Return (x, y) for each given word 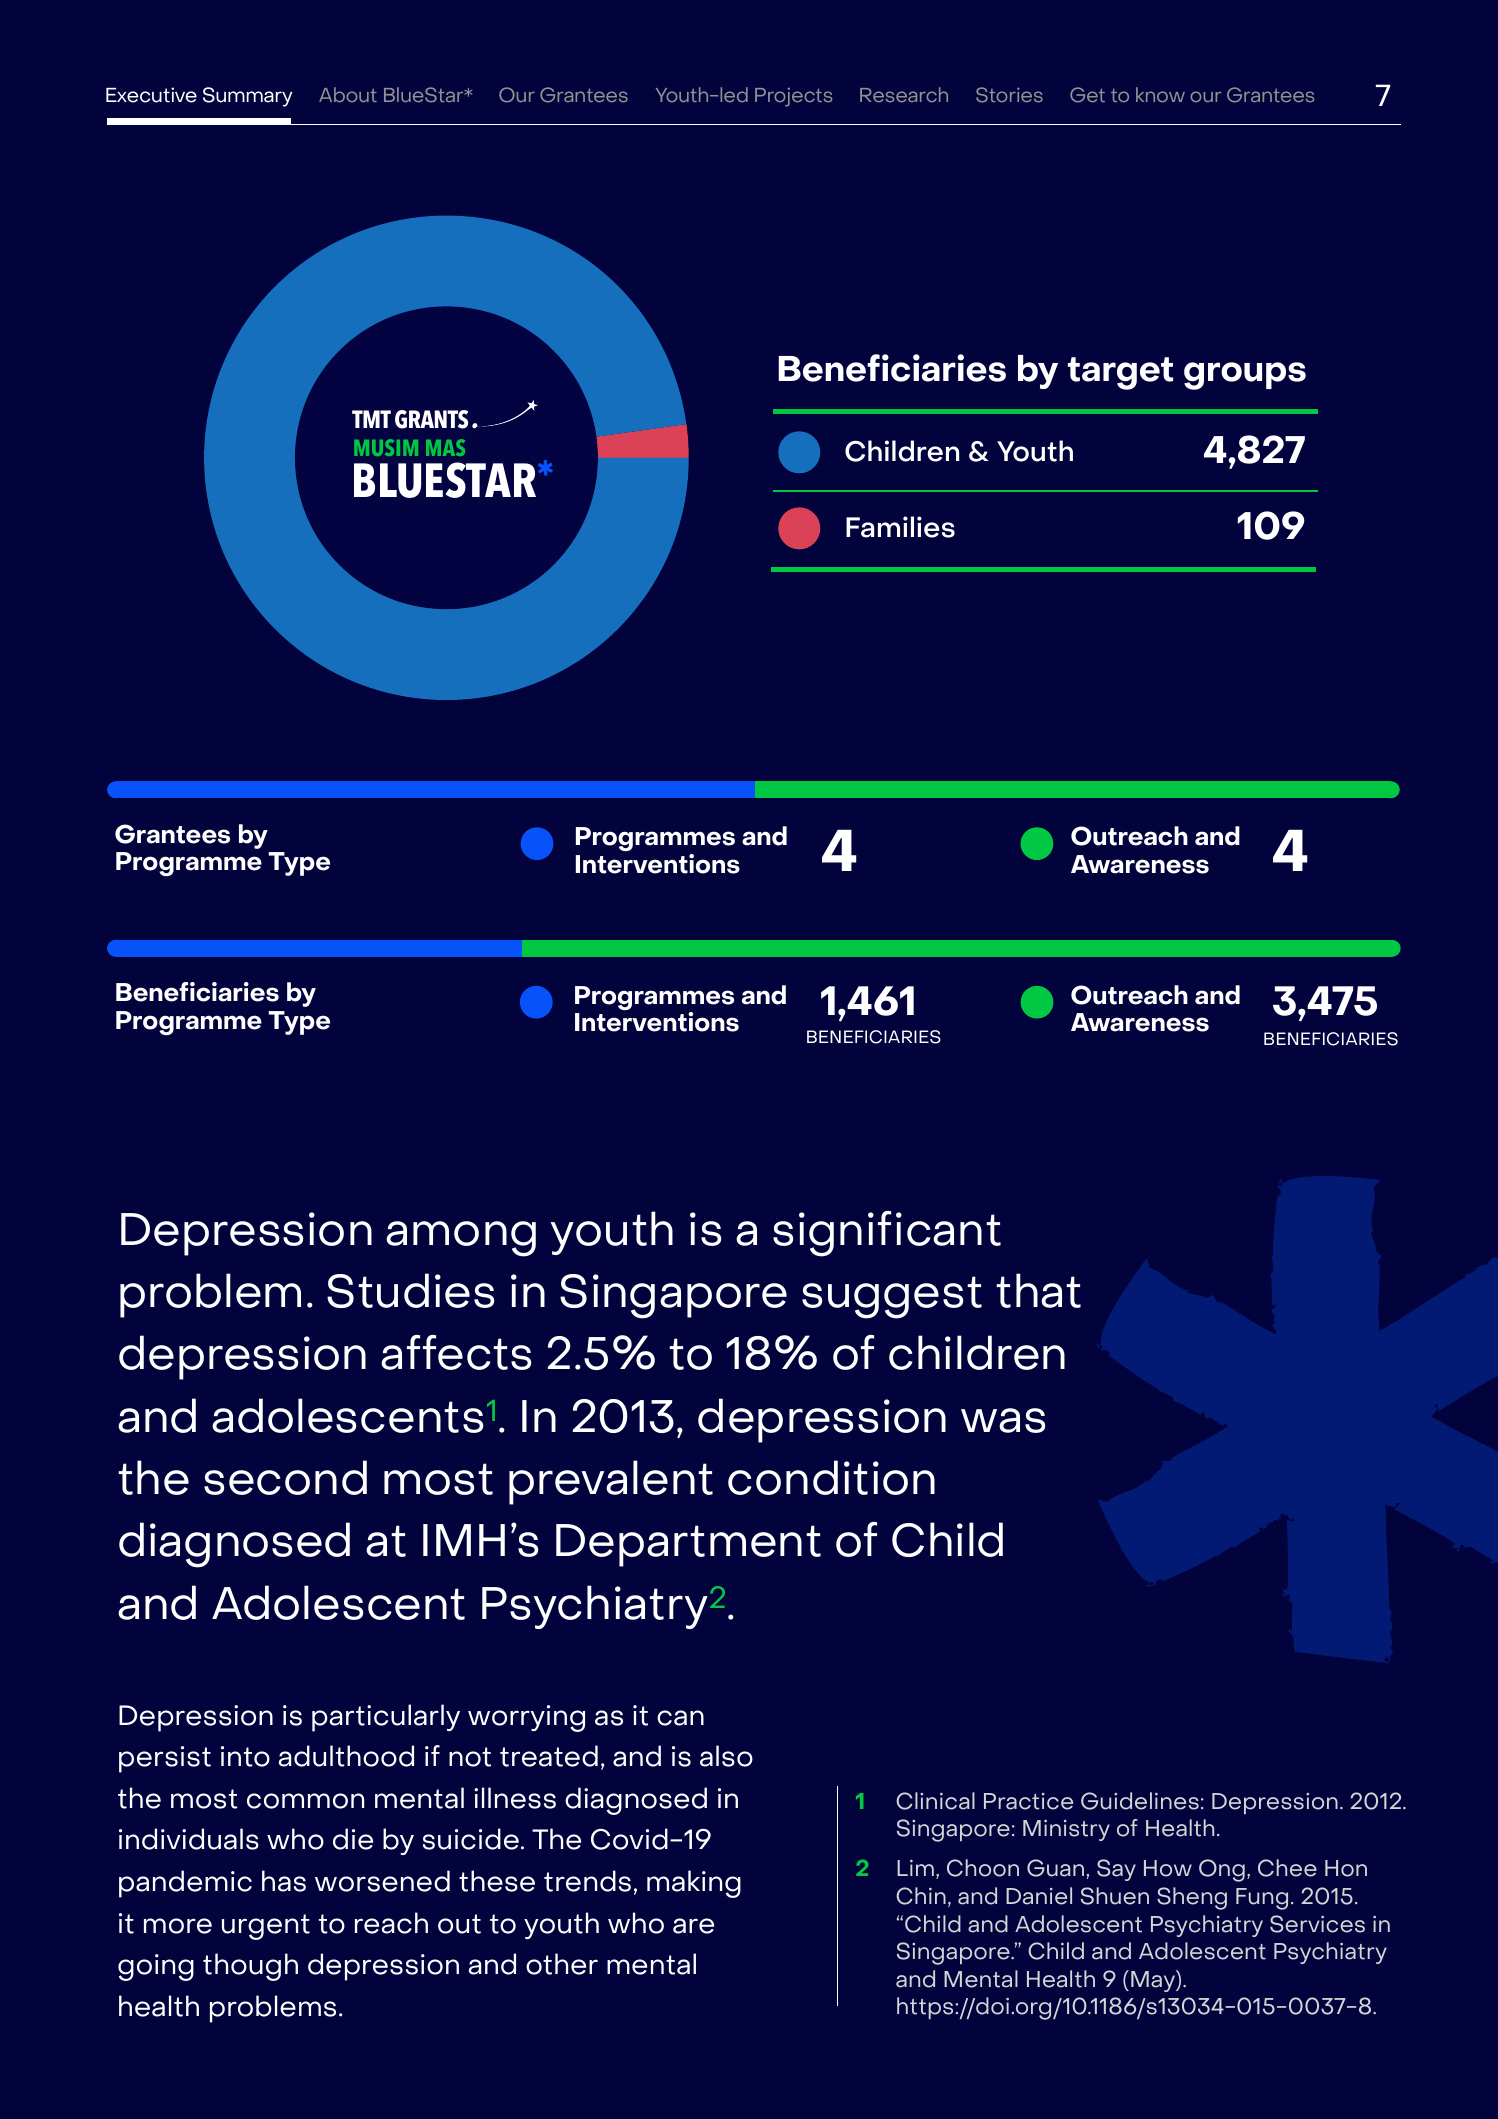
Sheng (1192, 1898)
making (694, 1884)
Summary (248, 97)
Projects (793, 97)
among (461, 1239)
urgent (266, 1927)
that (1038, 1290)
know (1160, 94)
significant (887, 1234)
